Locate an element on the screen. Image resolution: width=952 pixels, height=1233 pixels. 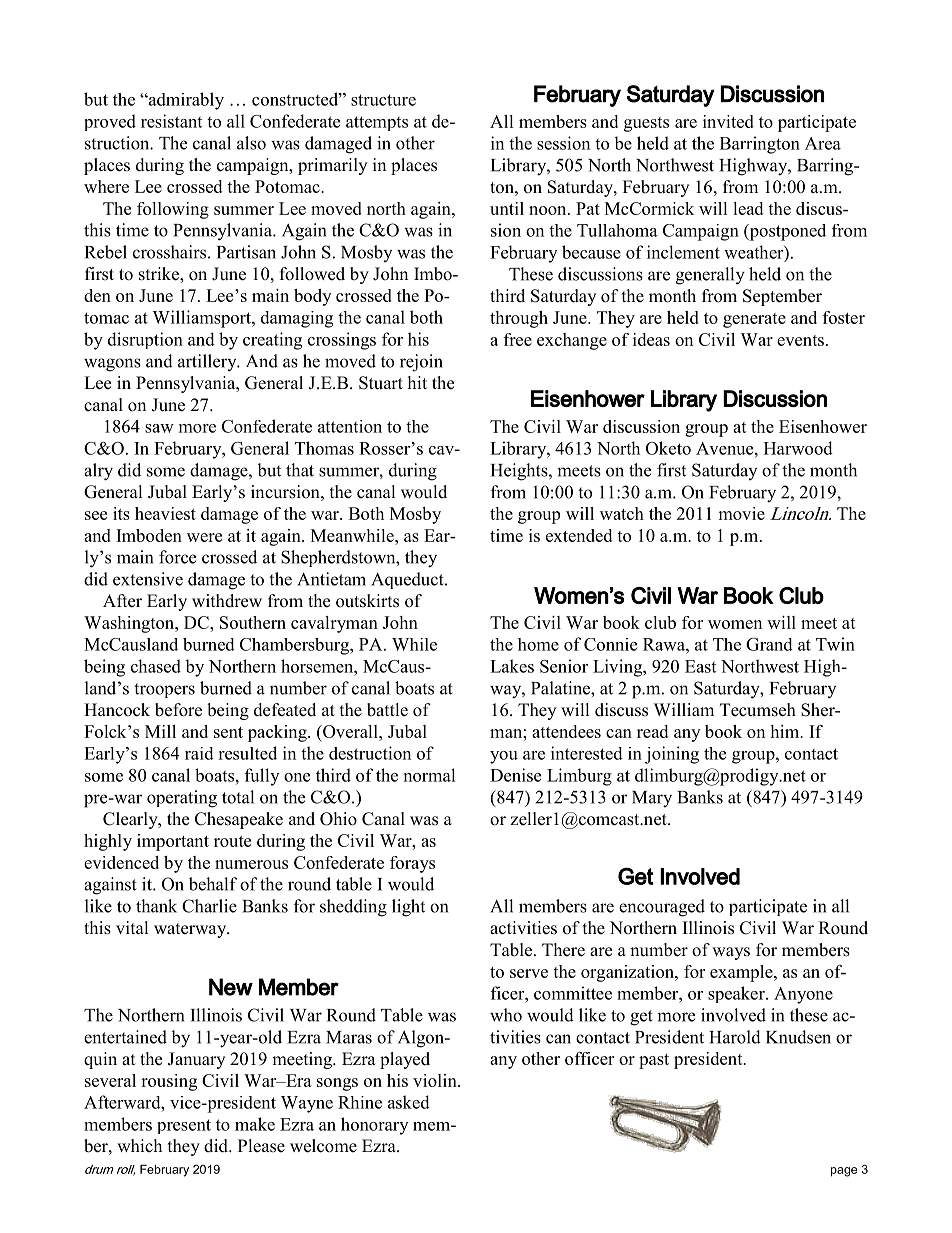
events is located at coordinates (800, 340).
